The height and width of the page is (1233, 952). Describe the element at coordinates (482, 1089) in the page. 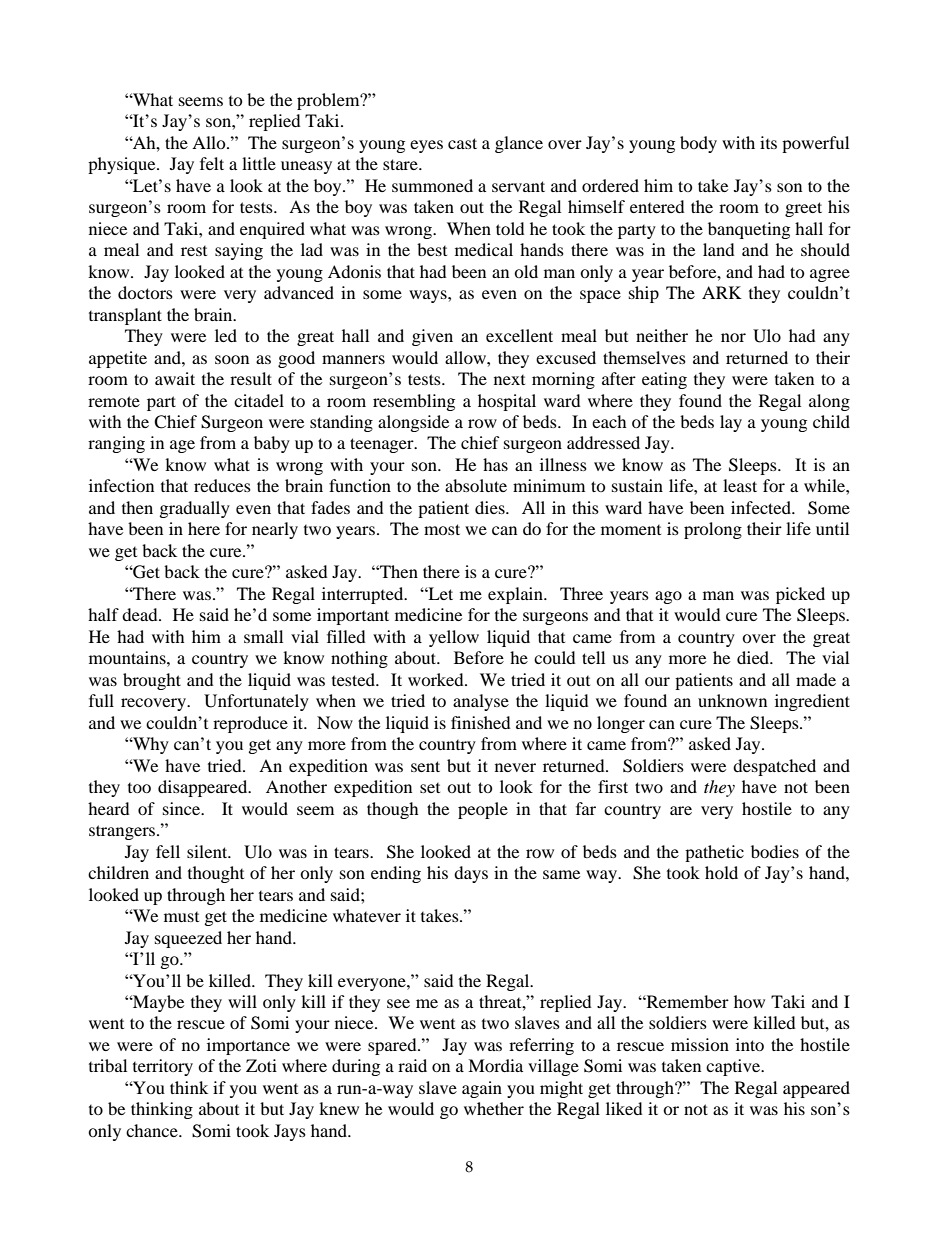

I see `again` at that location.
